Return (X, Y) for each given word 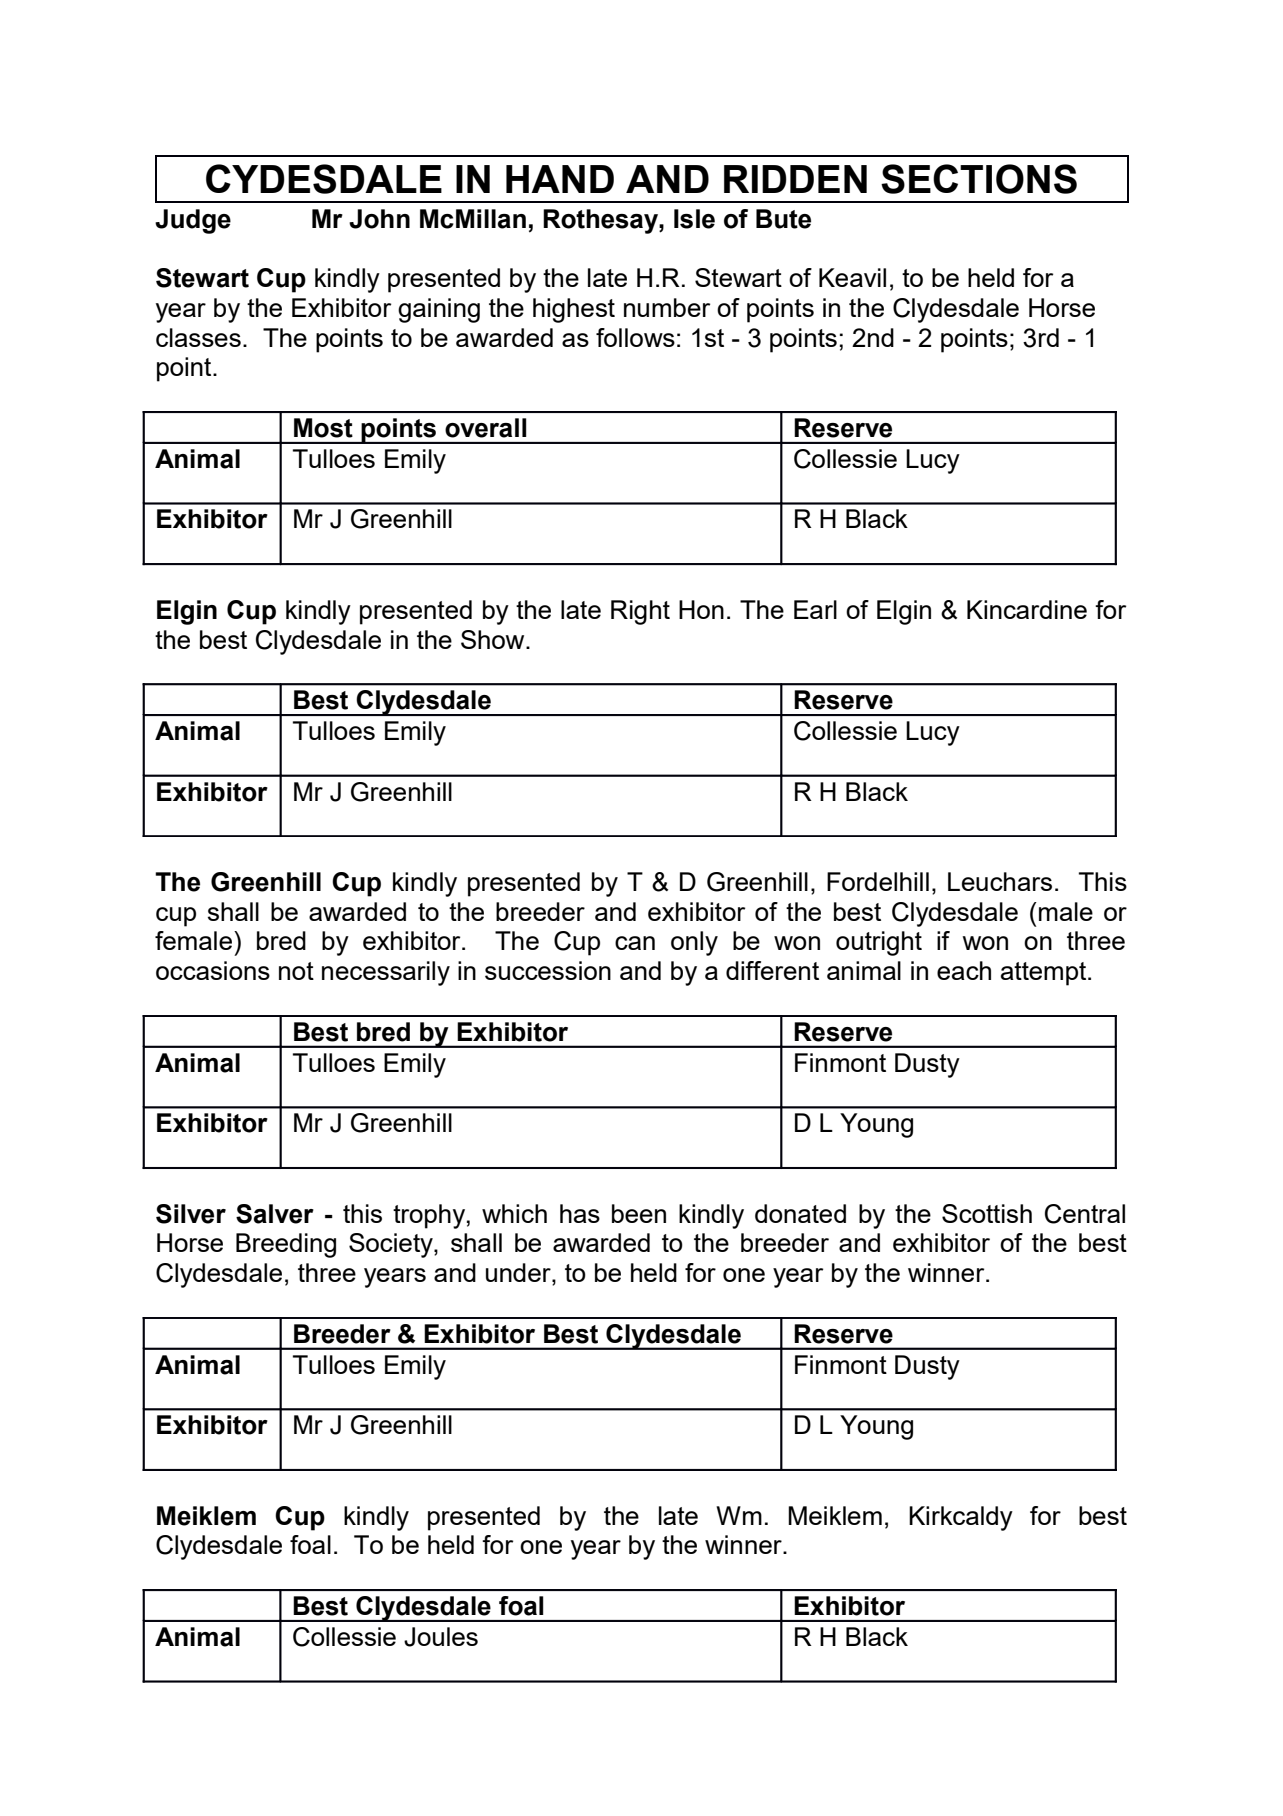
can (635, 943)
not (296, 971)
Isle (694, 219)
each (964, 970)
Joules (441, 1637)
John (379, 219)
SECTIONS (979, 179)
